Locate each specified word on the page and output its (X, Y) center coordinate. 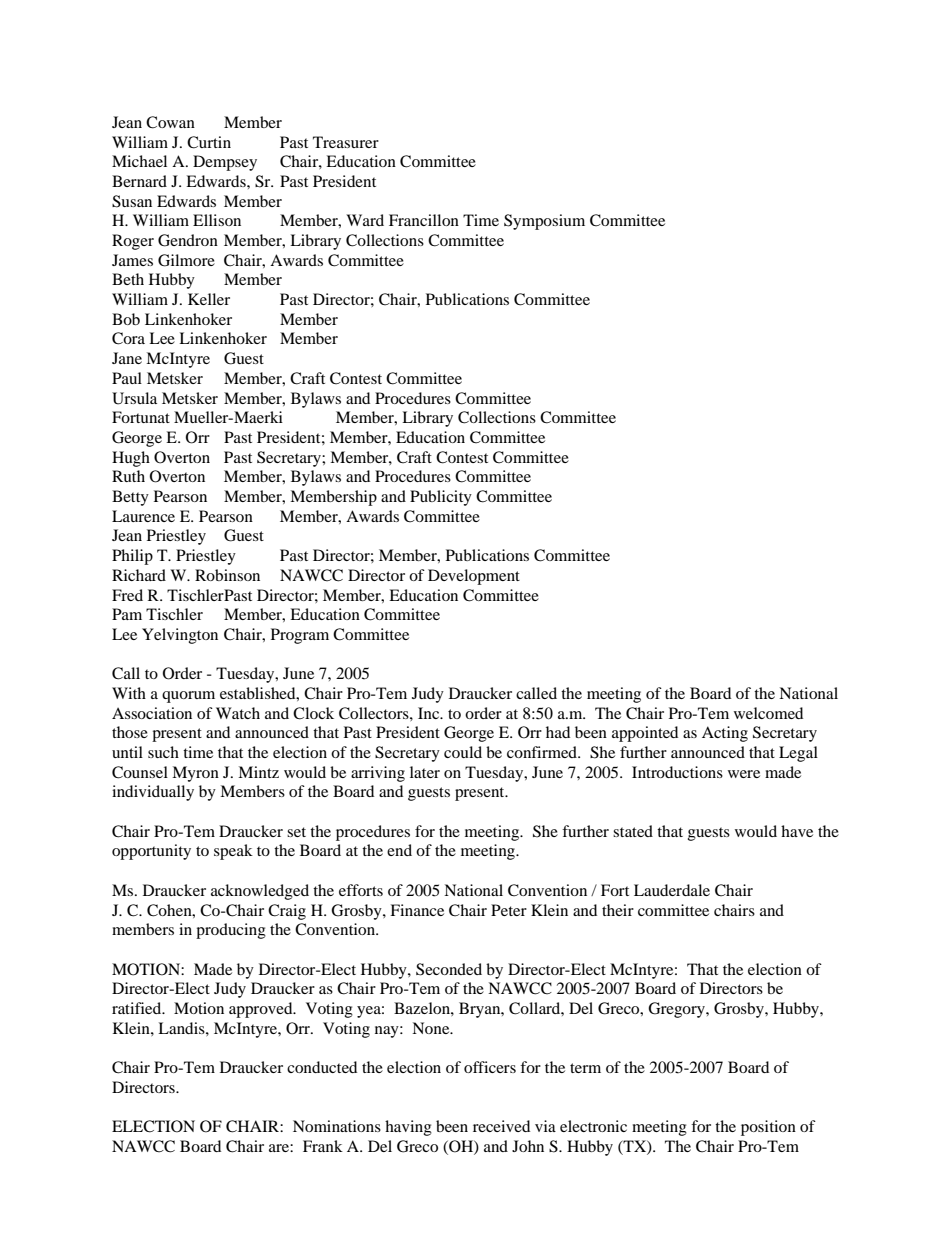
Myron (195, 774)
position (768, 1128)
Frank (323, 1146)
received (501, 1126)
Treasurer (346, 142)
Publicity (441, 498)
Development (474, 577)
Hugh (131, 459)
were (744, 774)
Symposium (544, 222)
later (425, 772)
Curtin (209, 142)
